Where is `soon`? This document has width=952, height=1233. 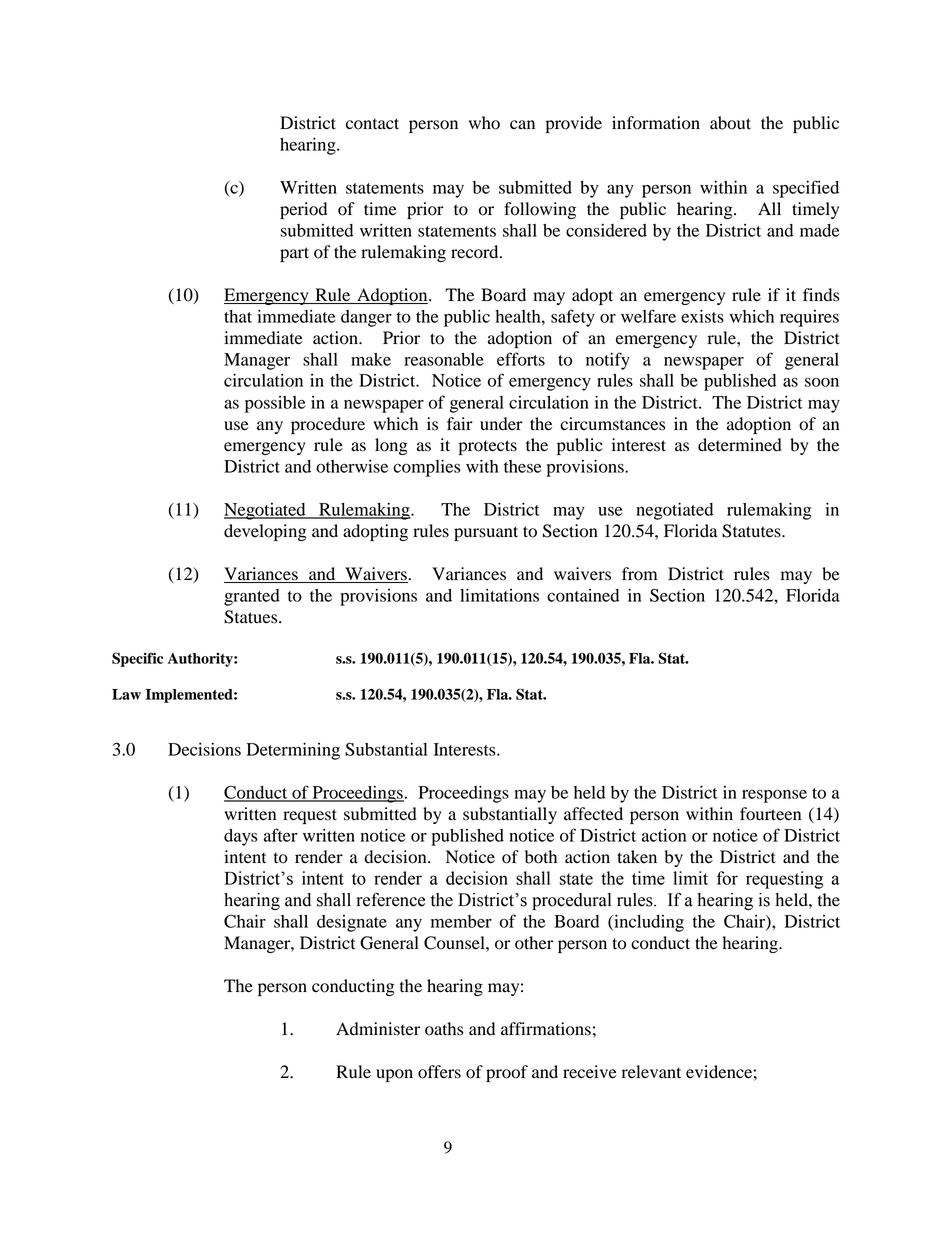
soon is located at coordinates (822, 382).
